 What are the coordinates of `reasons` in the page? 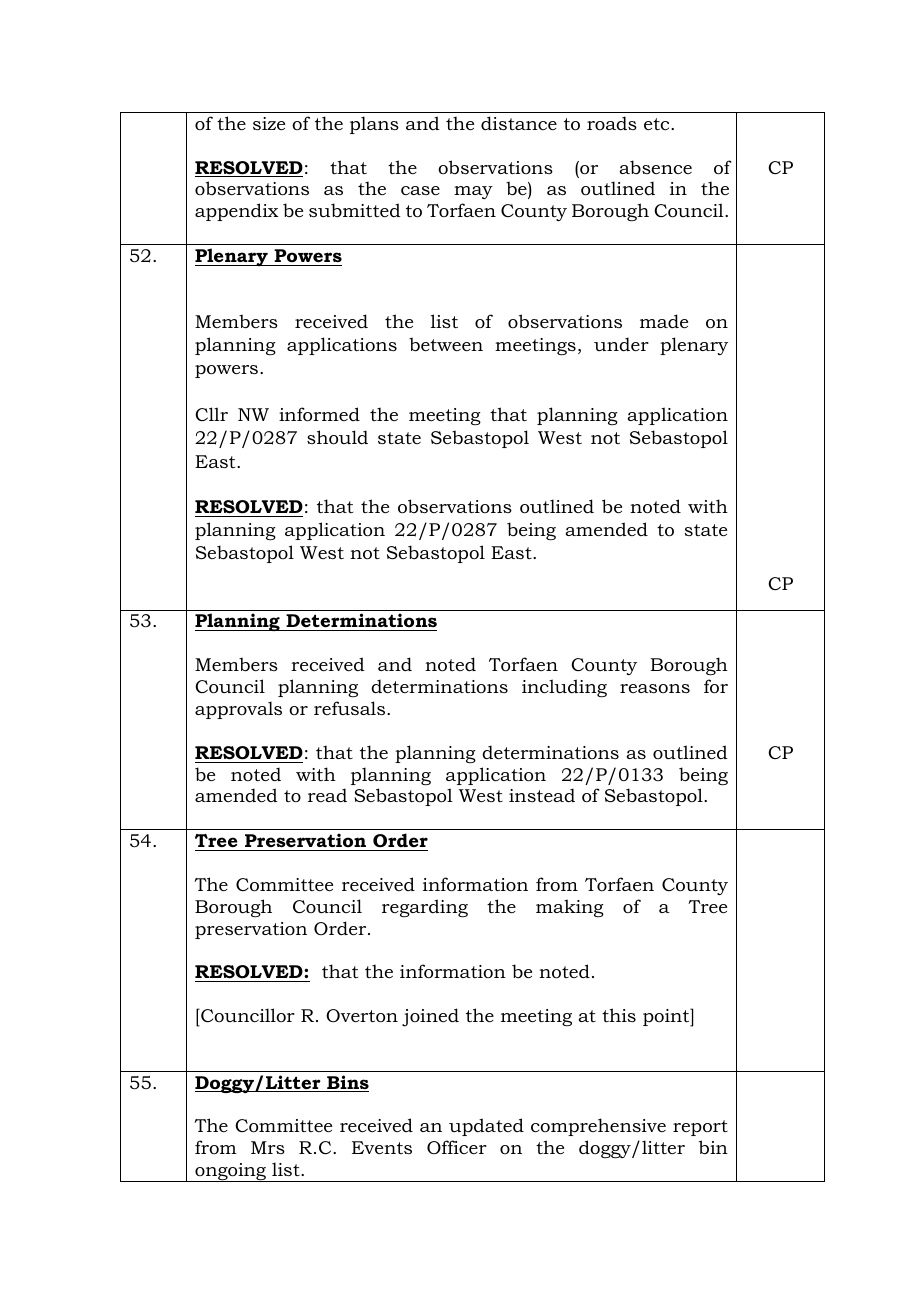 It's located at (655, 688).
